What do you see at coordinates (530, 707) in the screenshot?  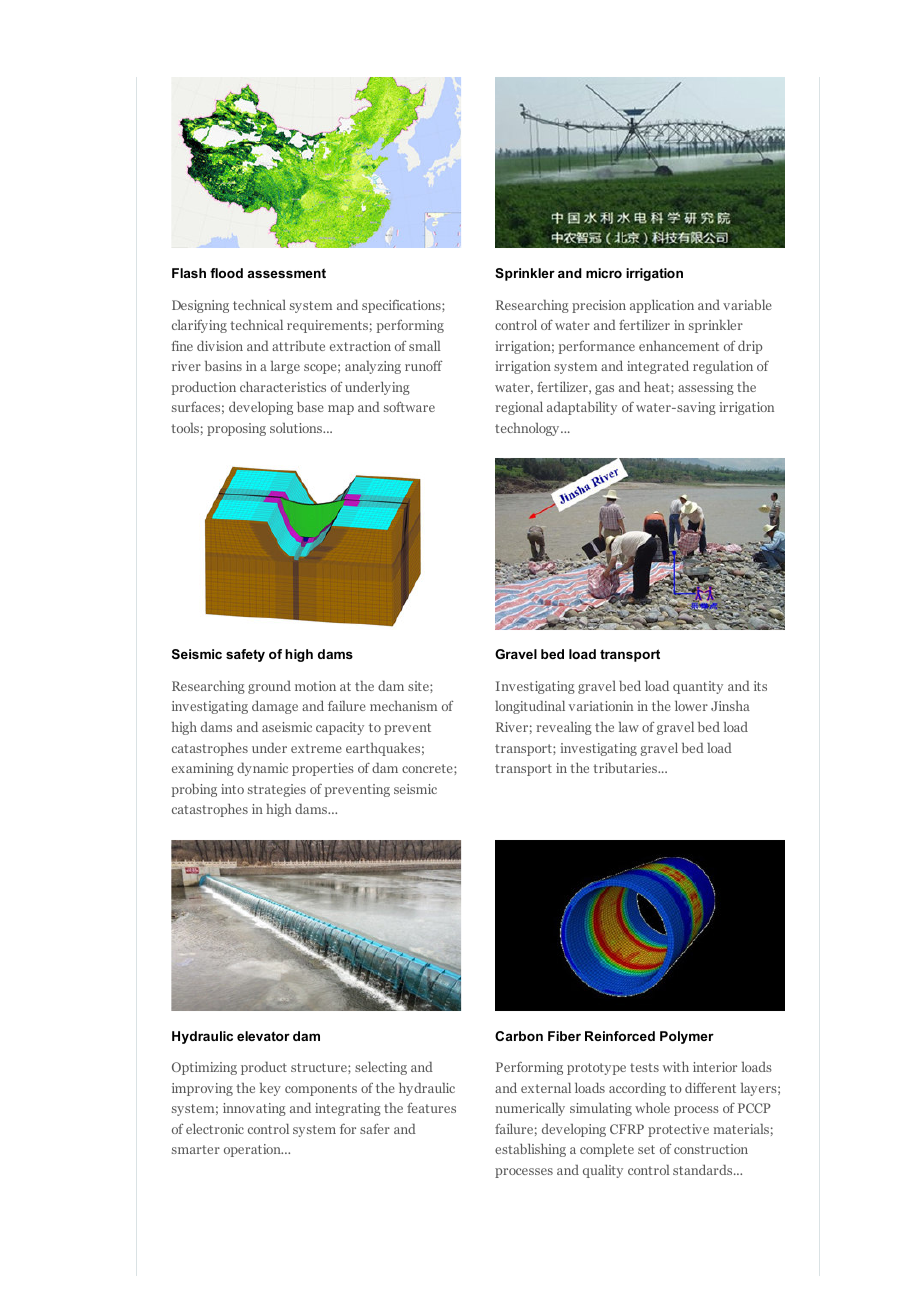 I see `longitudinal` at bounding box center [530, 707].
